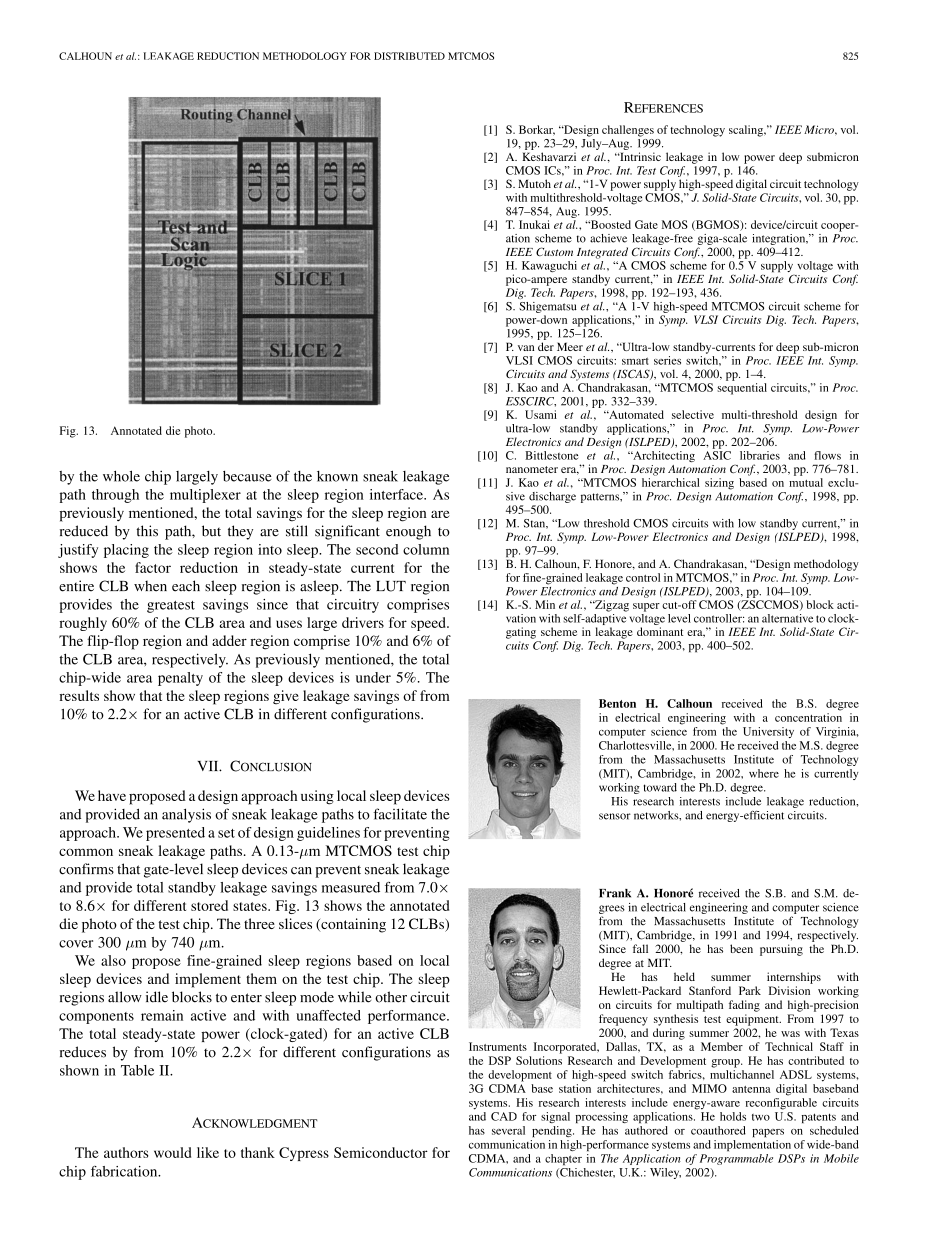  I want to click on whole, so click(121, 476).
